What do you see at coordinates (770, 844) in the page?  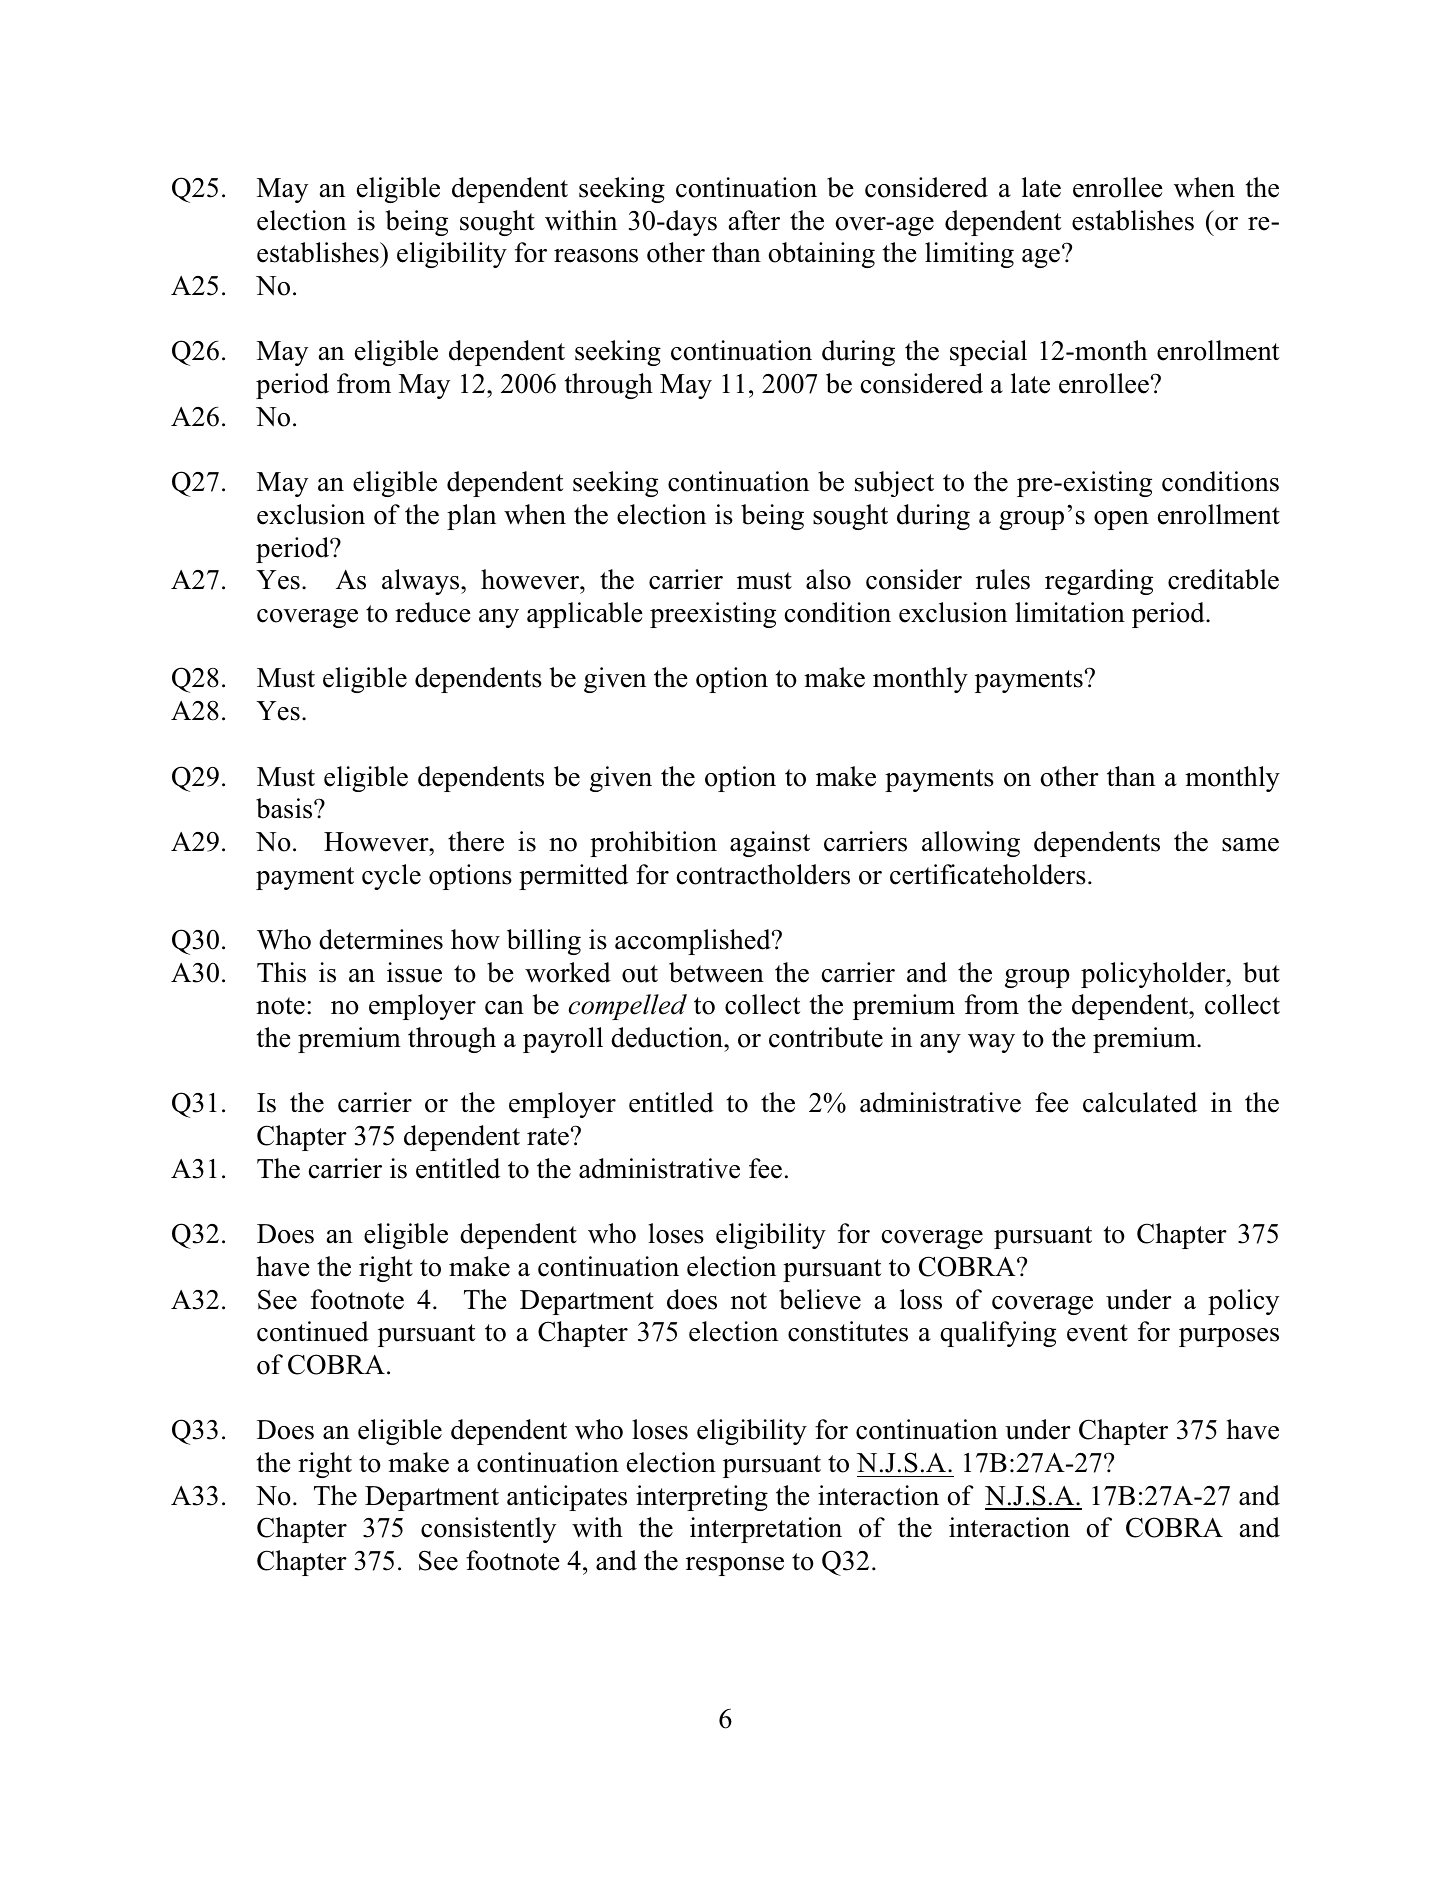 I see `against` at bounding box center [770, 844].
